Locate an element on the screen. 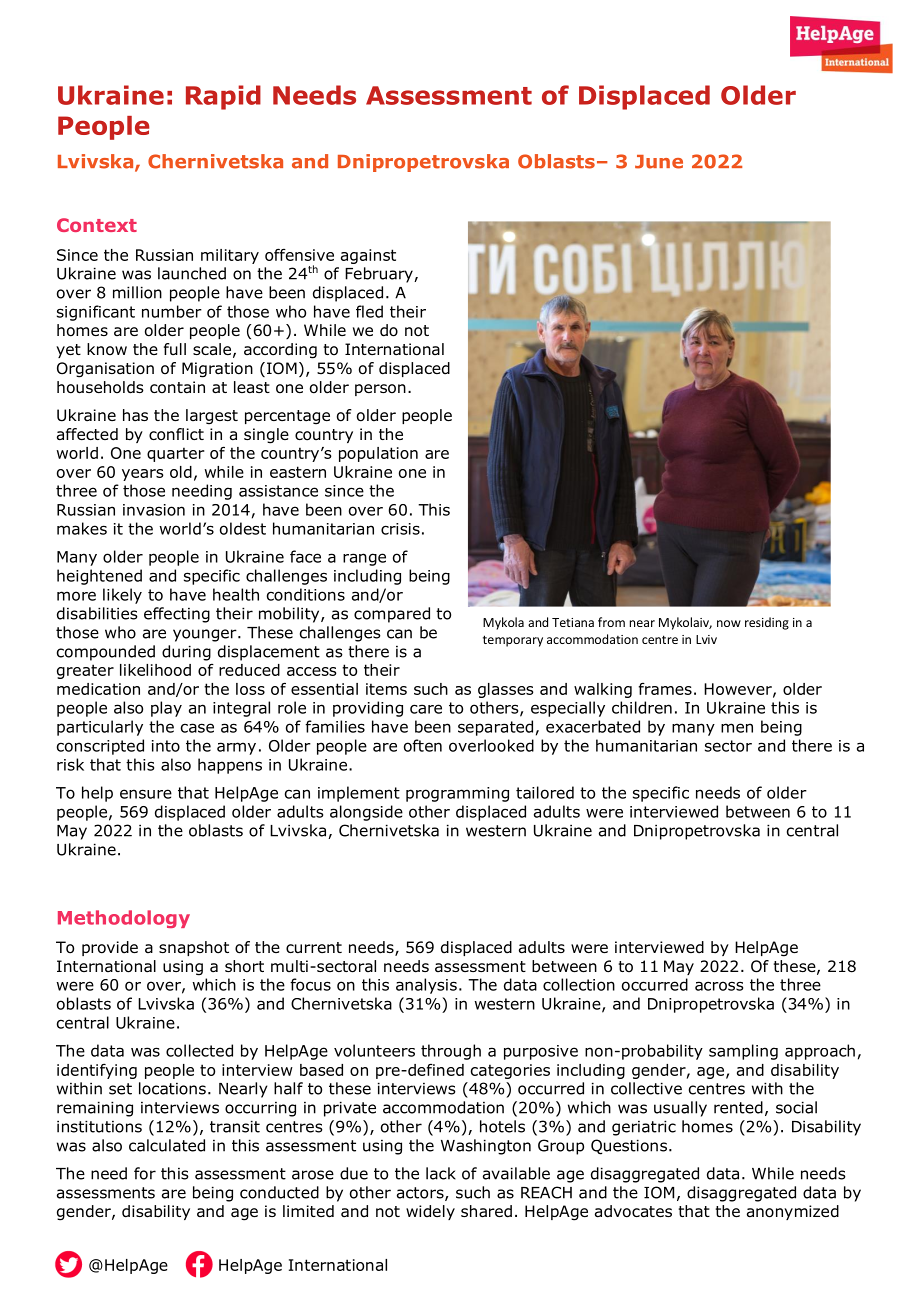  person is located at coordinates (380, 390).
